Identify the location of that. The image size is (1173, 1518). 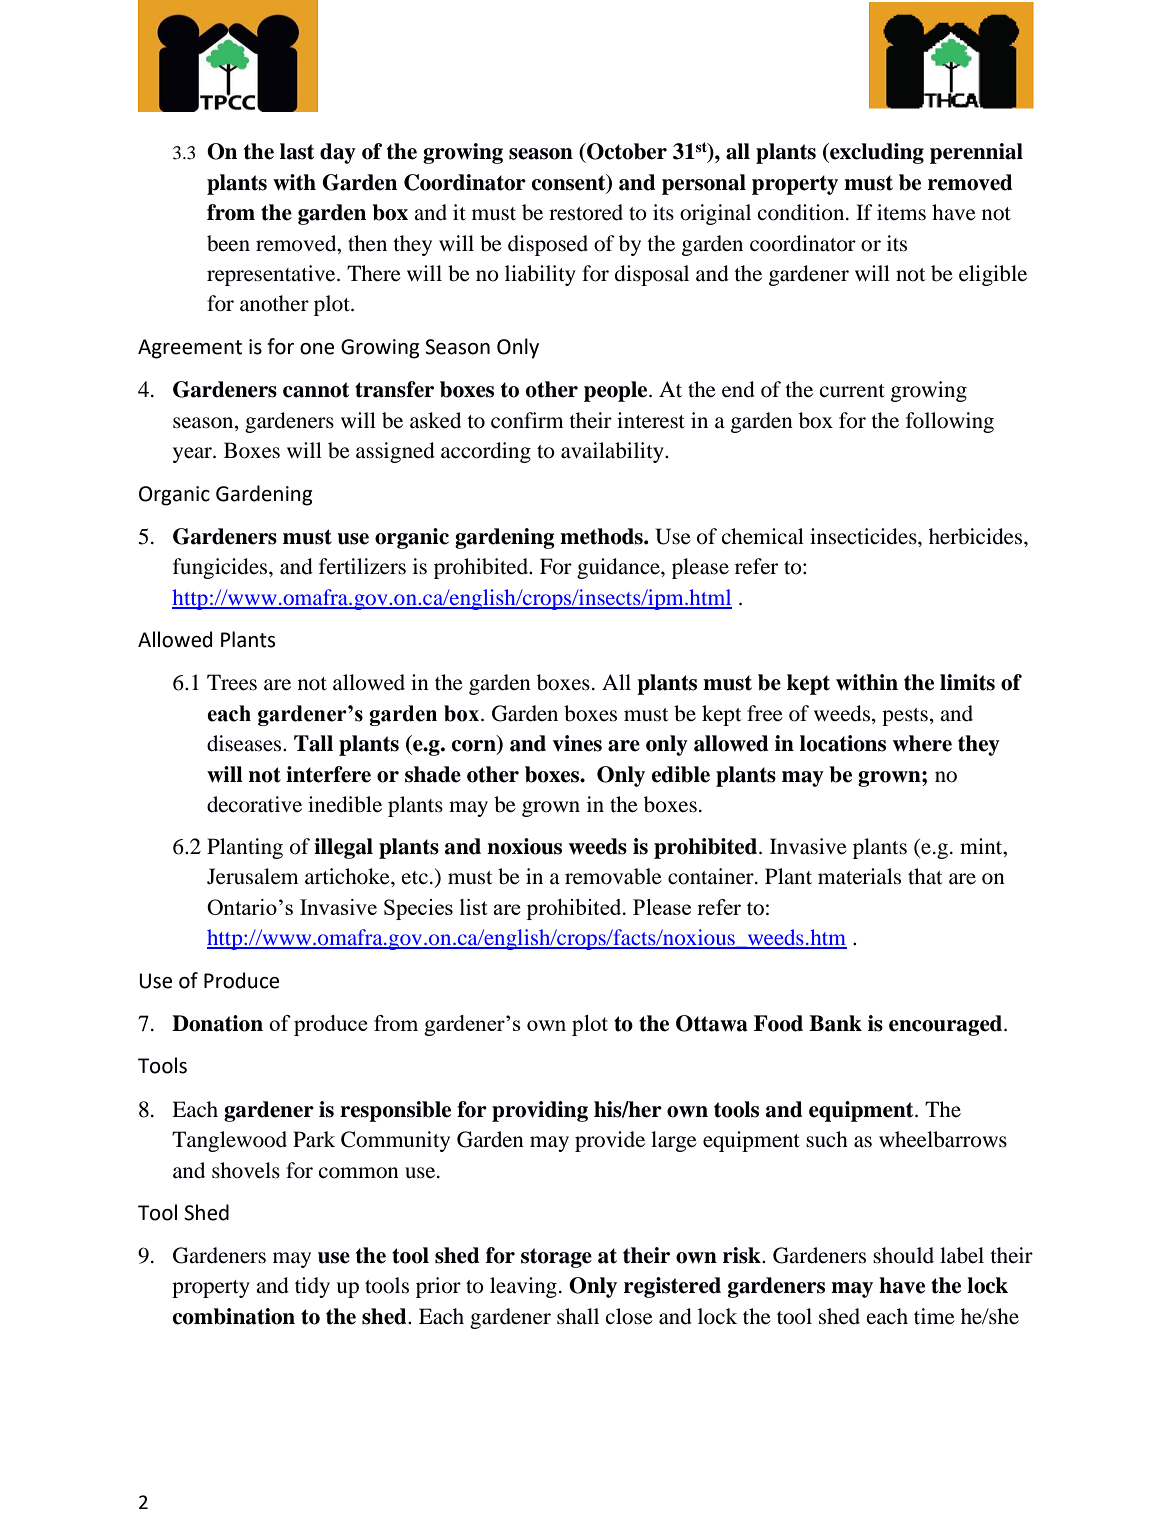
(925, 876).
